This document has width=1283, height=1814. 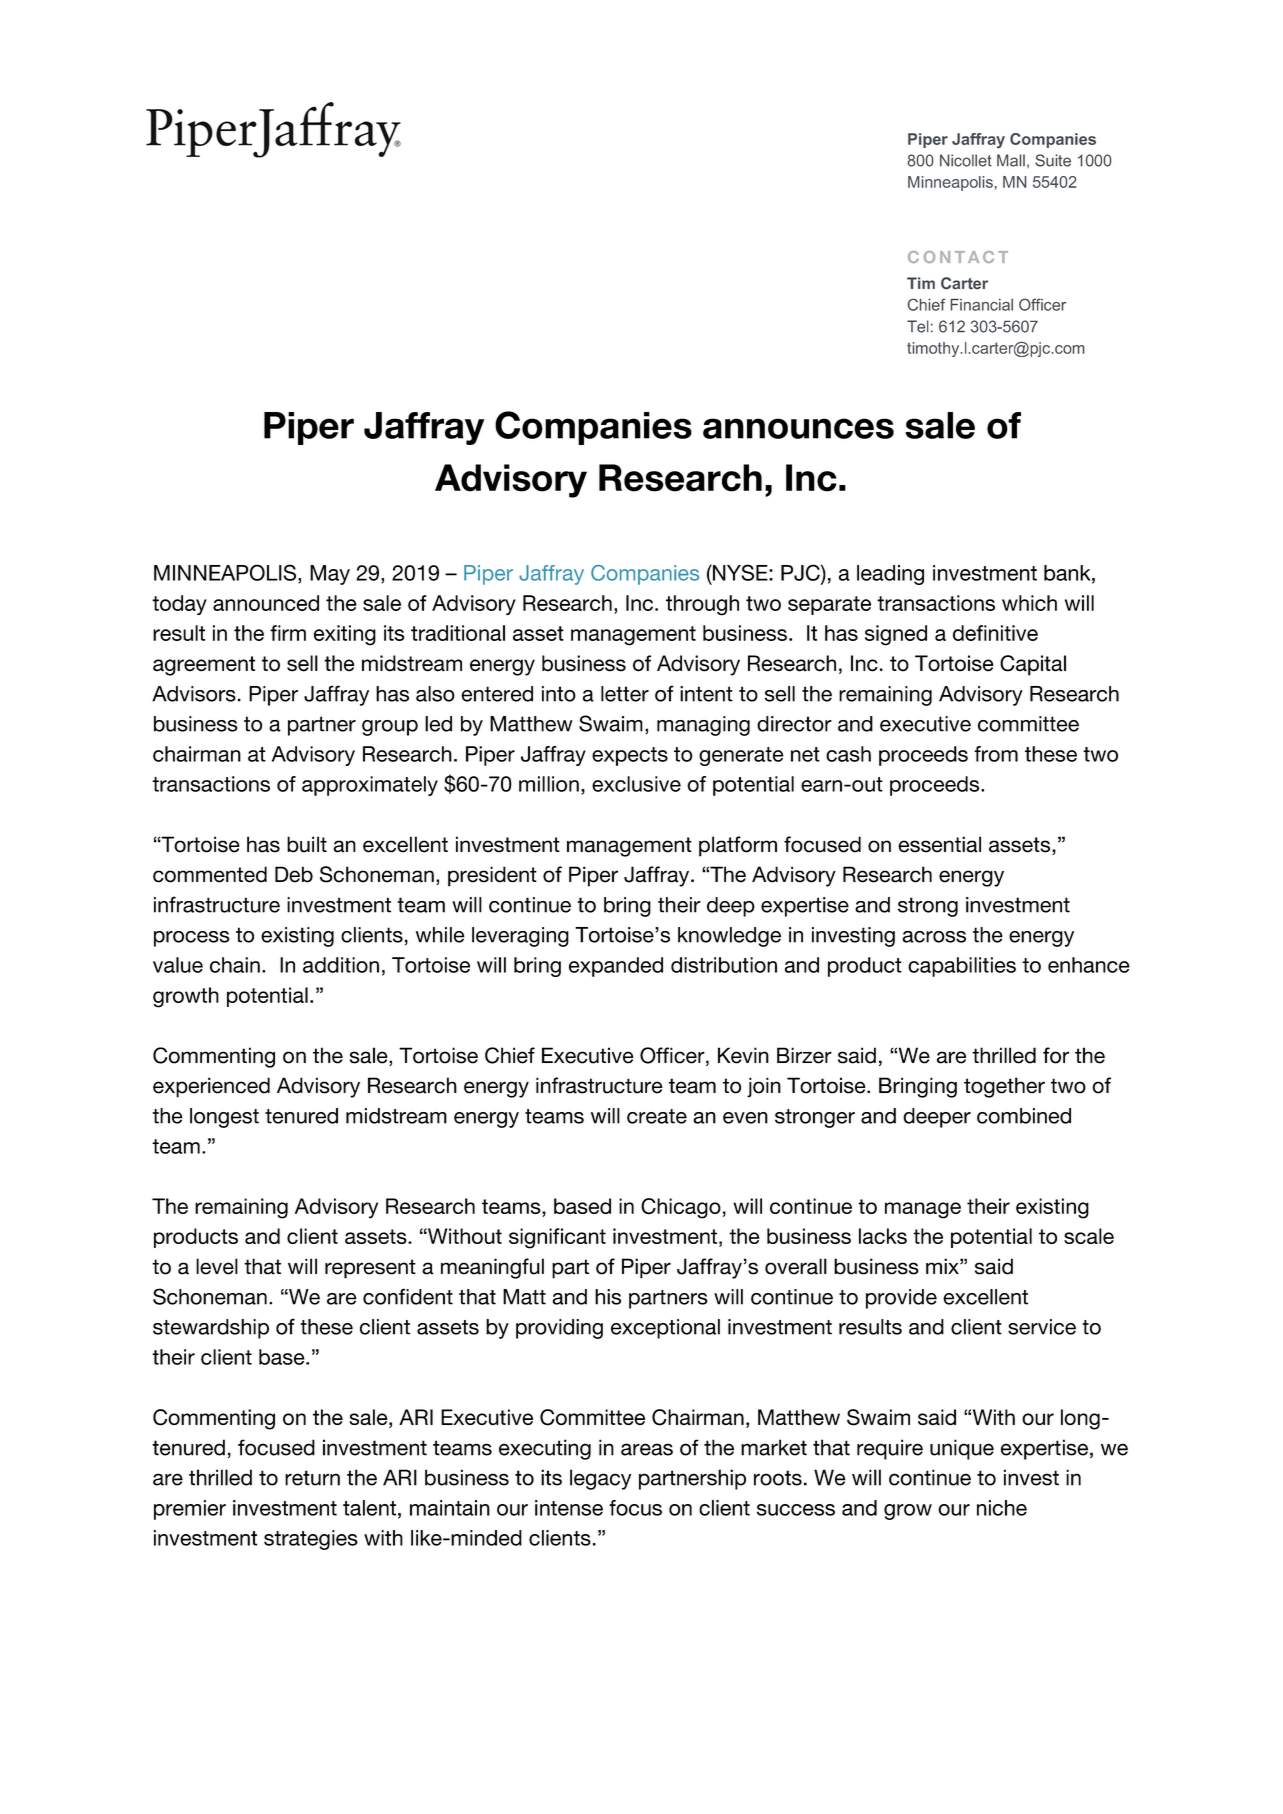 What do you see at coordinates (600, 1479) in the document?
I see `legacy` at bounding box center [600, 1479].
